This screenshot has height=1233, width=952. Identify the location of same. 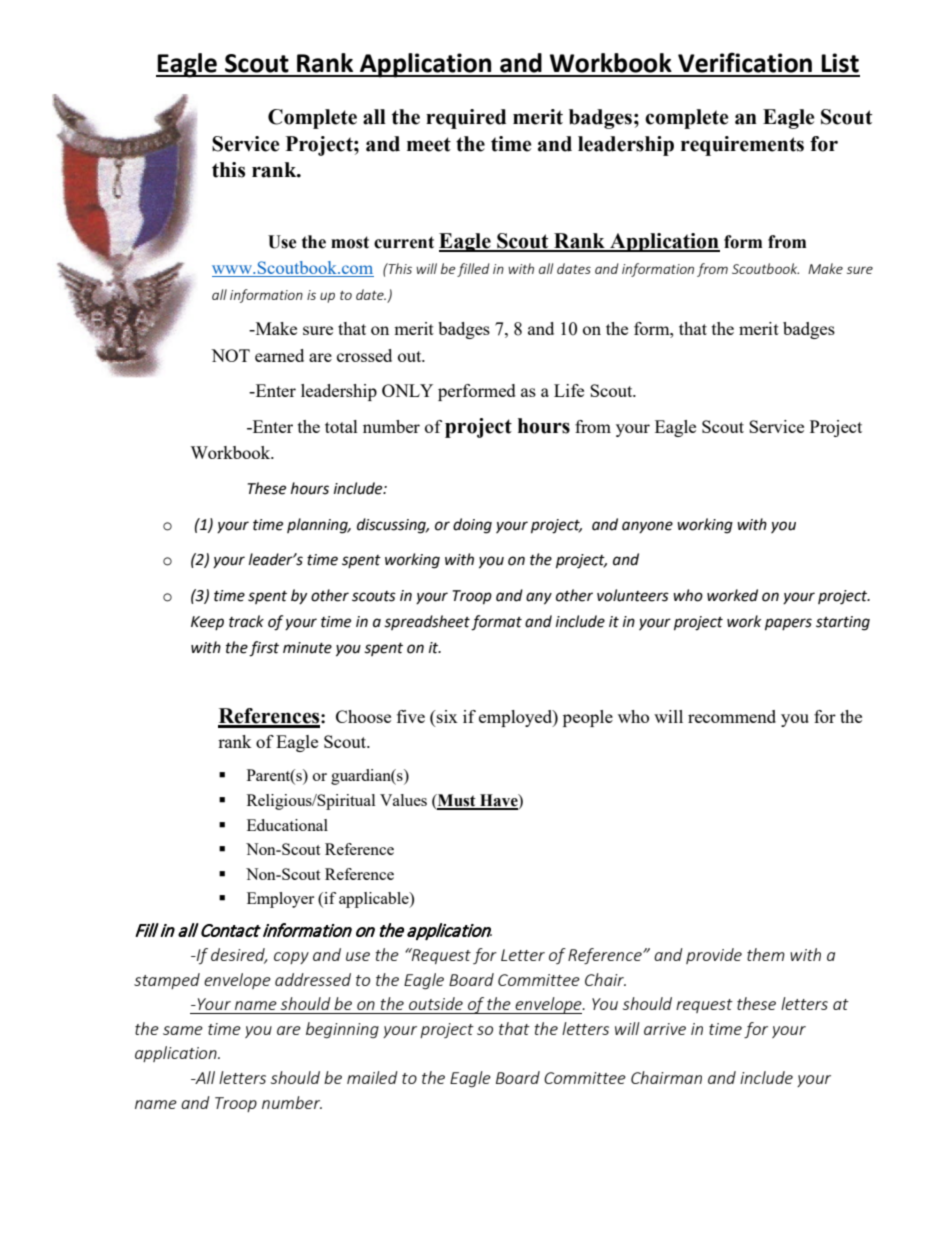
(183, 1030).
